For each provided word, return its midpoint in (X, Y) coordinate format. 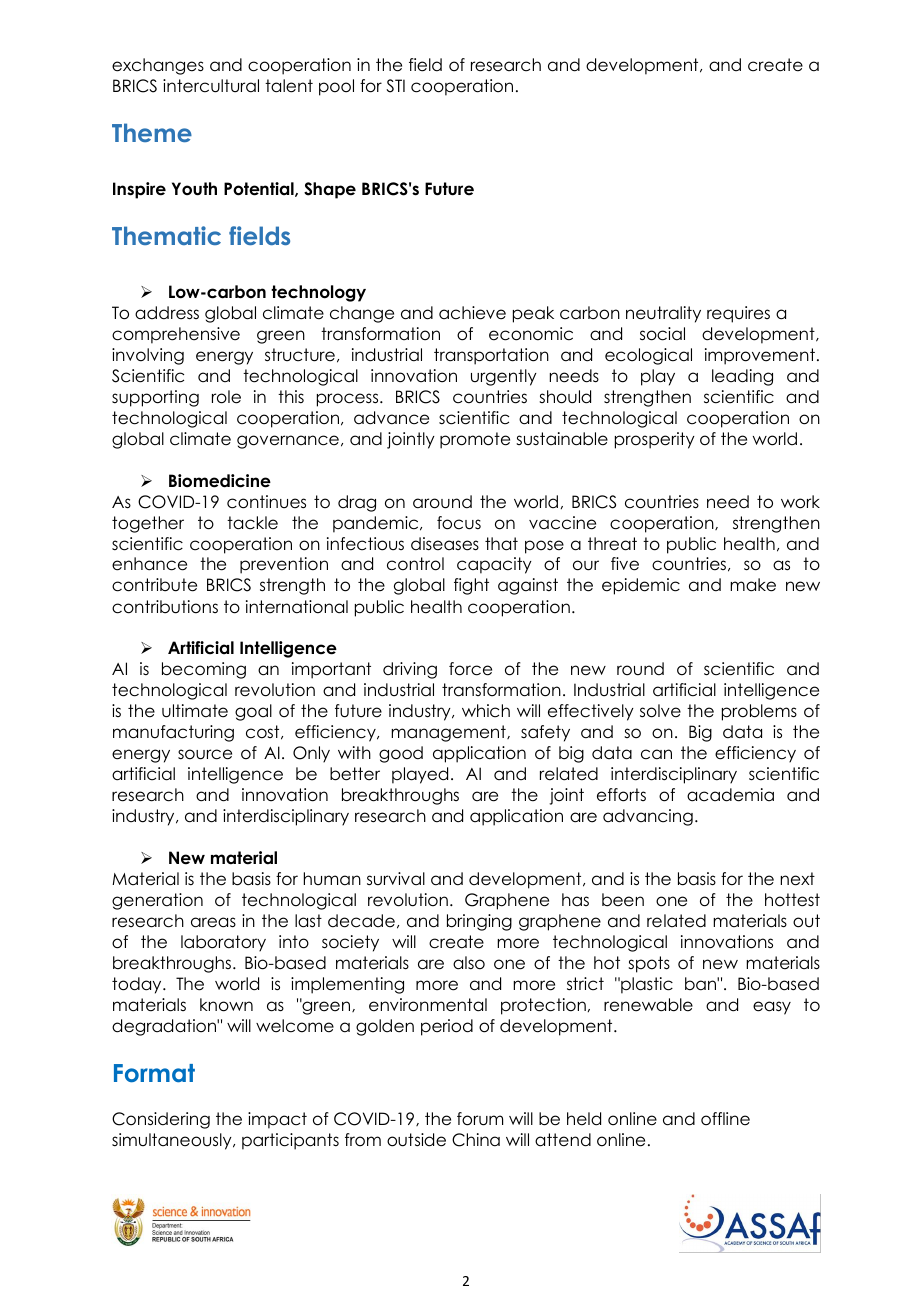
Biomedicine (220, 481)
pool (336, 87)
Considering (161, 1120)
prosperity (655, 440)
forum (480, 1119)
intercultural (211, 86)
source (205, 754)
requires (738, 314)
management (449, 733)
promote (475, 440)
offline (725, 1119)
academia (730, 795)
